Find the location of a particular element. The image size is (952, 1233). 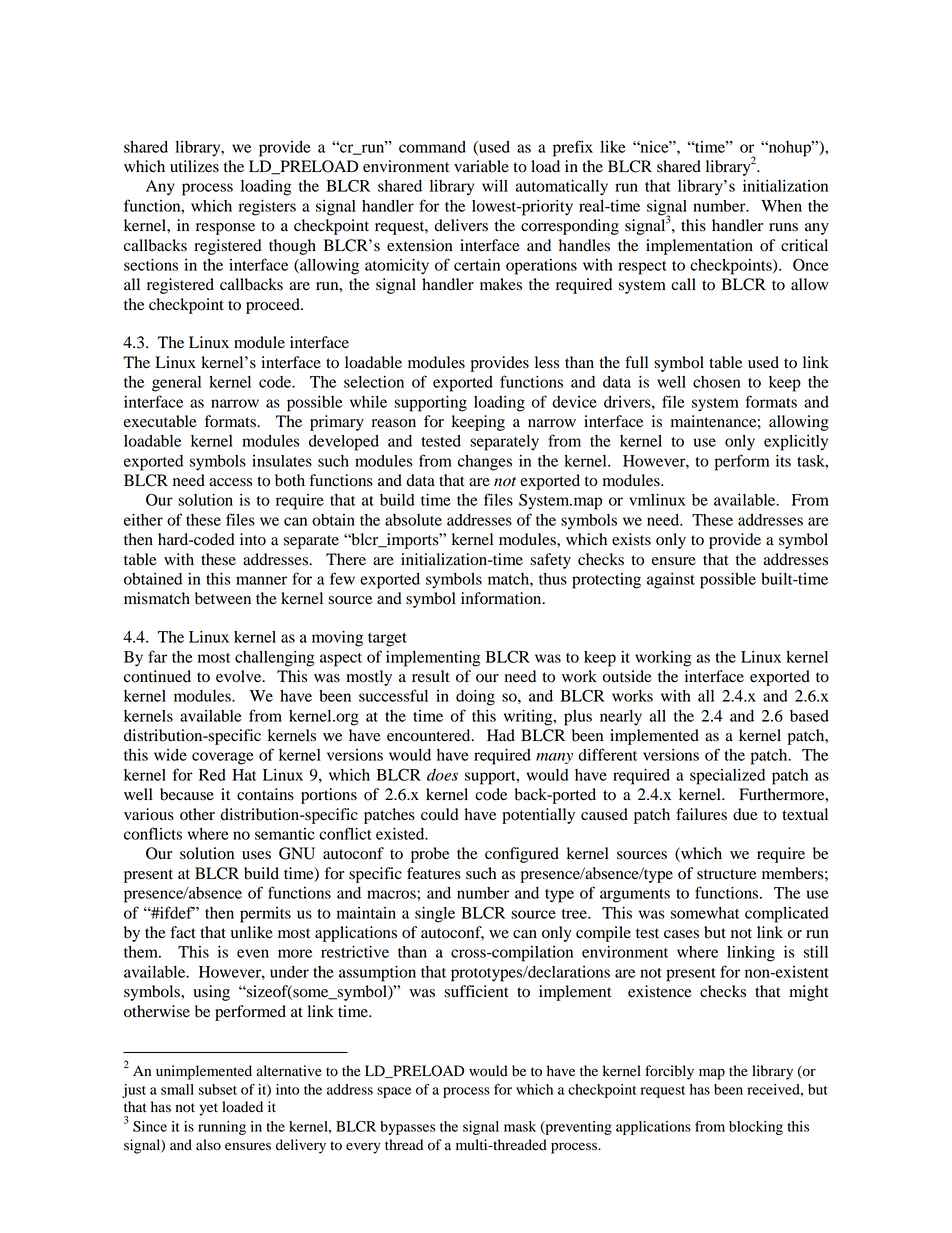

result is located at coordinates (431, 676).
